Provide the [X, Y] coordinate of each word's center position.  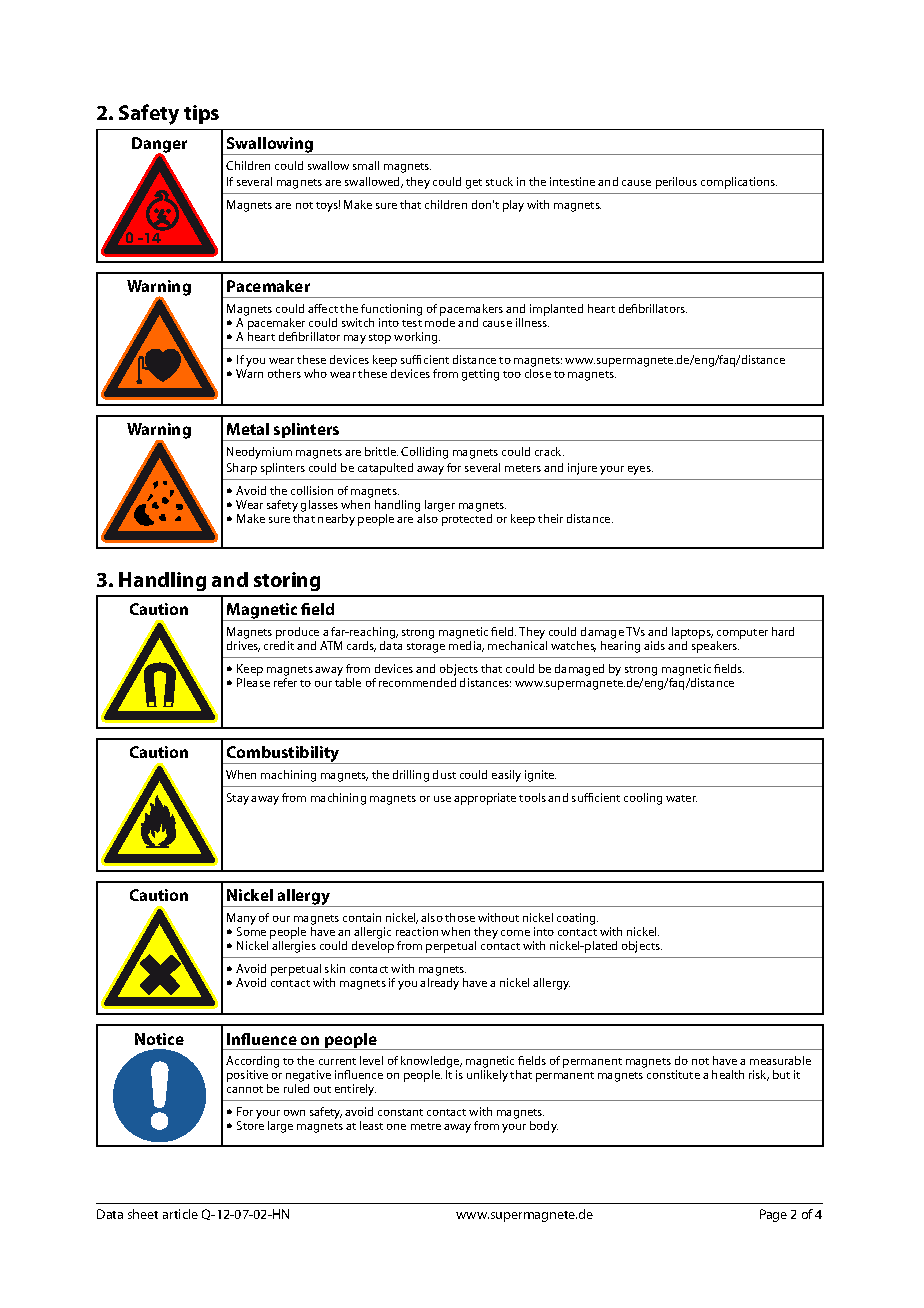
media [466, 646]
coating [577, 919]
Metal [248, 429]
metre [426, 1126]
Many [241, 920]
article [180, 1214]
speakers [715, 647]
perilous [676, 183]
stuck [499, 181]
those [460, 917]
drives [243, 646]
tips [201, 114]
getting [480, 375]
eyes [640, 470]
